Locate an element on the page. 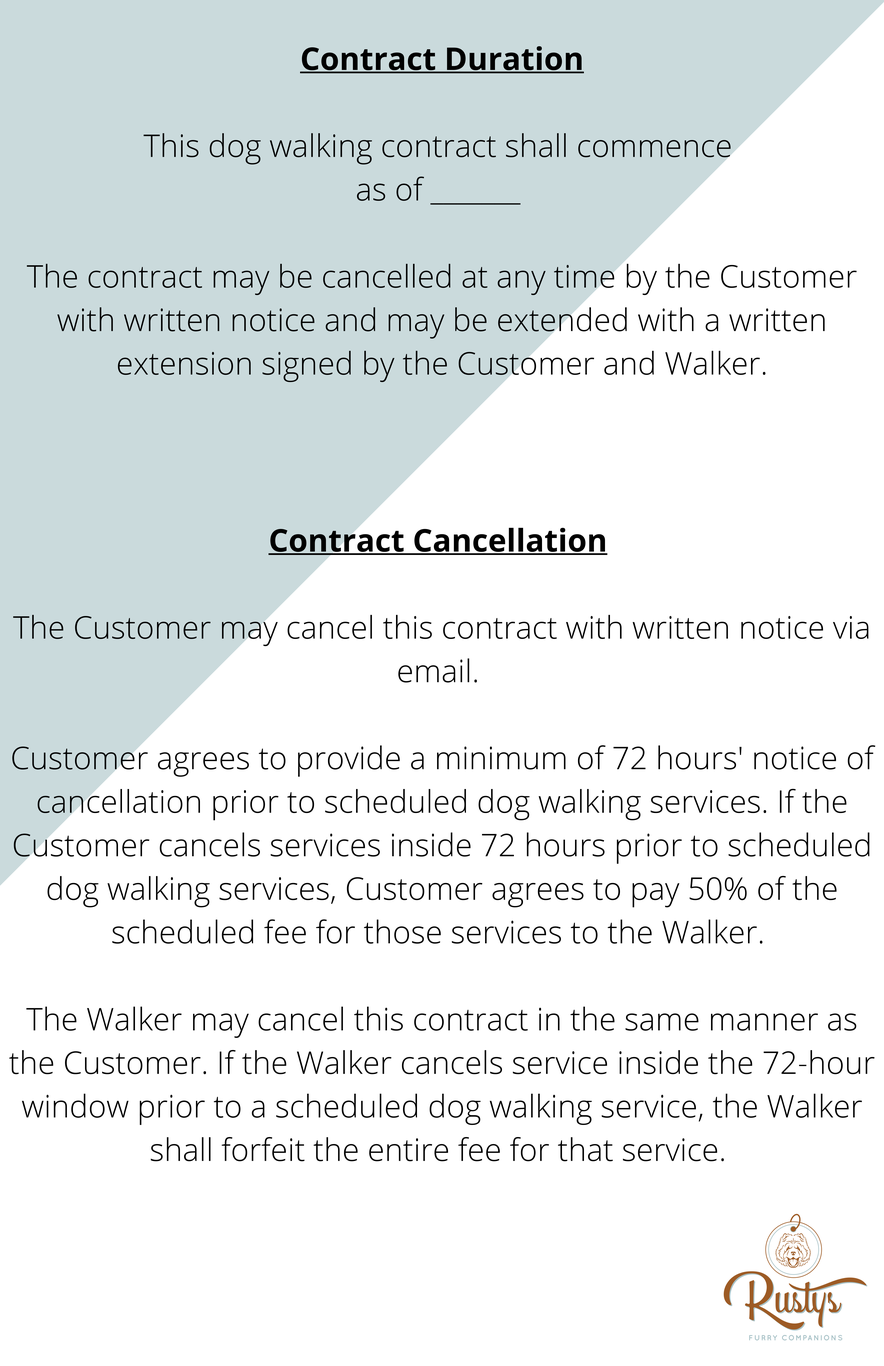 The image size is (884, 1366). minimum is located at coordinates (501, 758).
